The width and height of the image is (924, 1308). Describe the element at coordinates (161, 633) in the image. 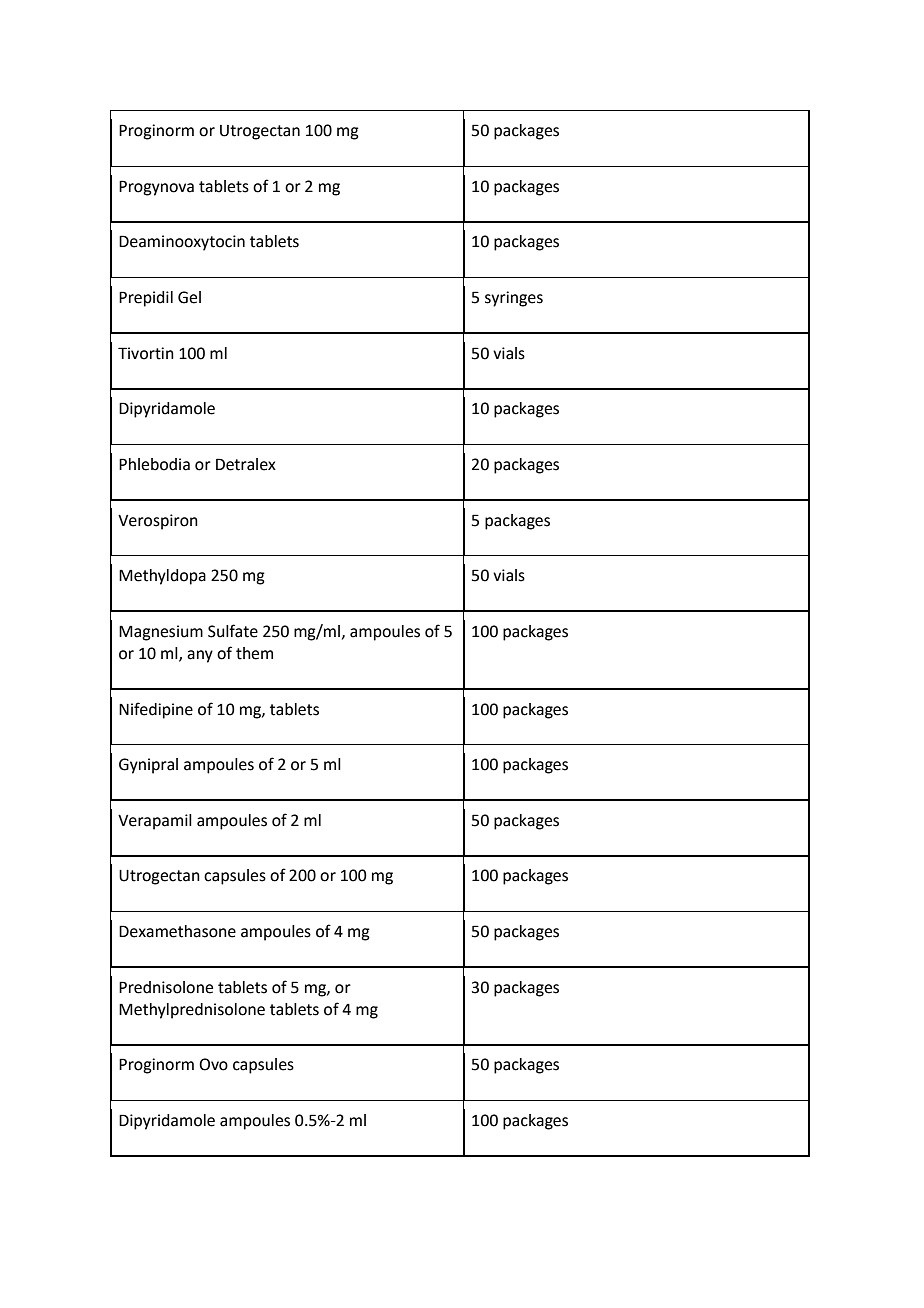

I see `Magnesium` at that location.
